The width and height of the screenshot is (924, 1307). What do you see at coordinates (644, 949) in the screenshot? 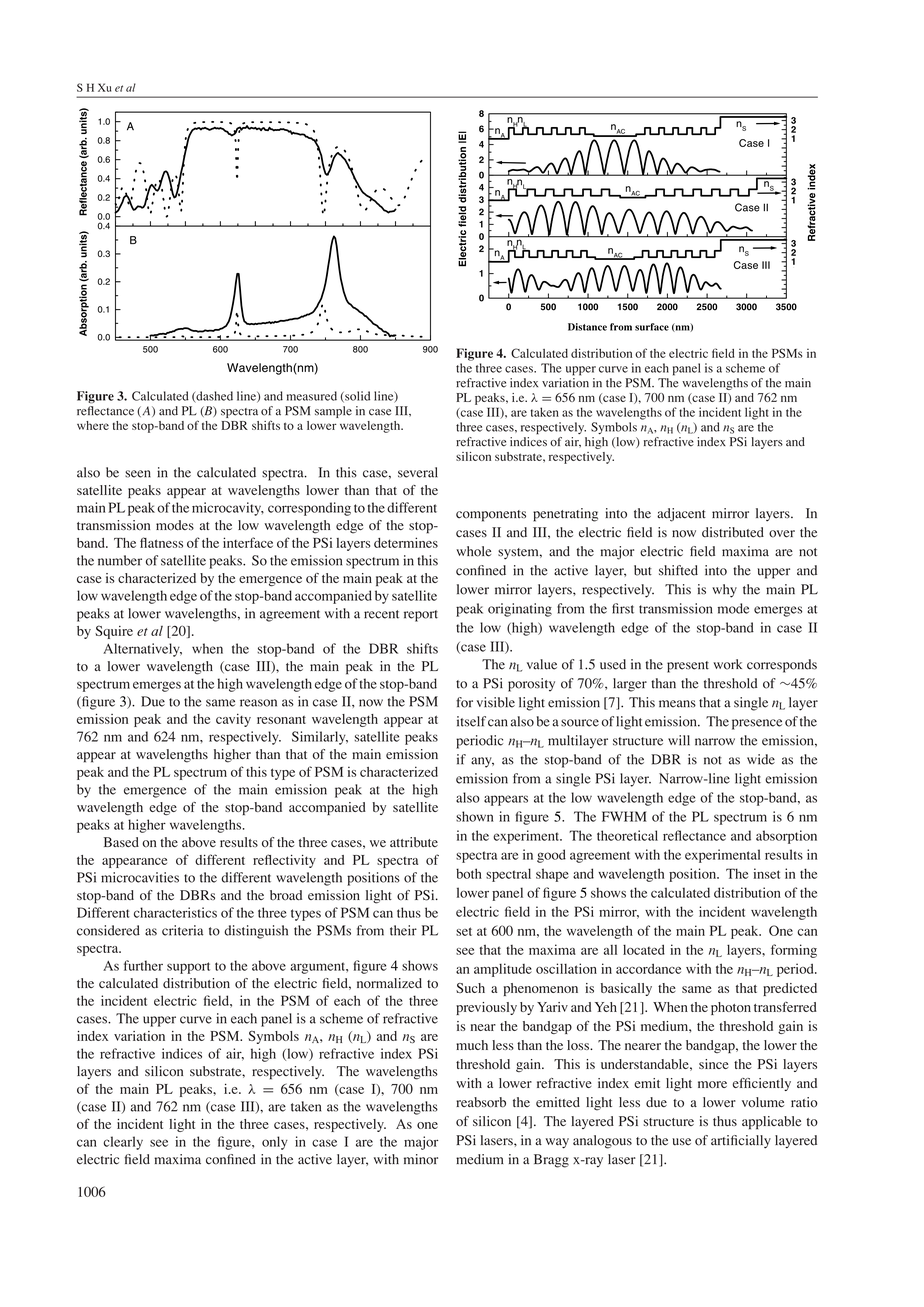
I see `located` at bounding box center [644, 949].
